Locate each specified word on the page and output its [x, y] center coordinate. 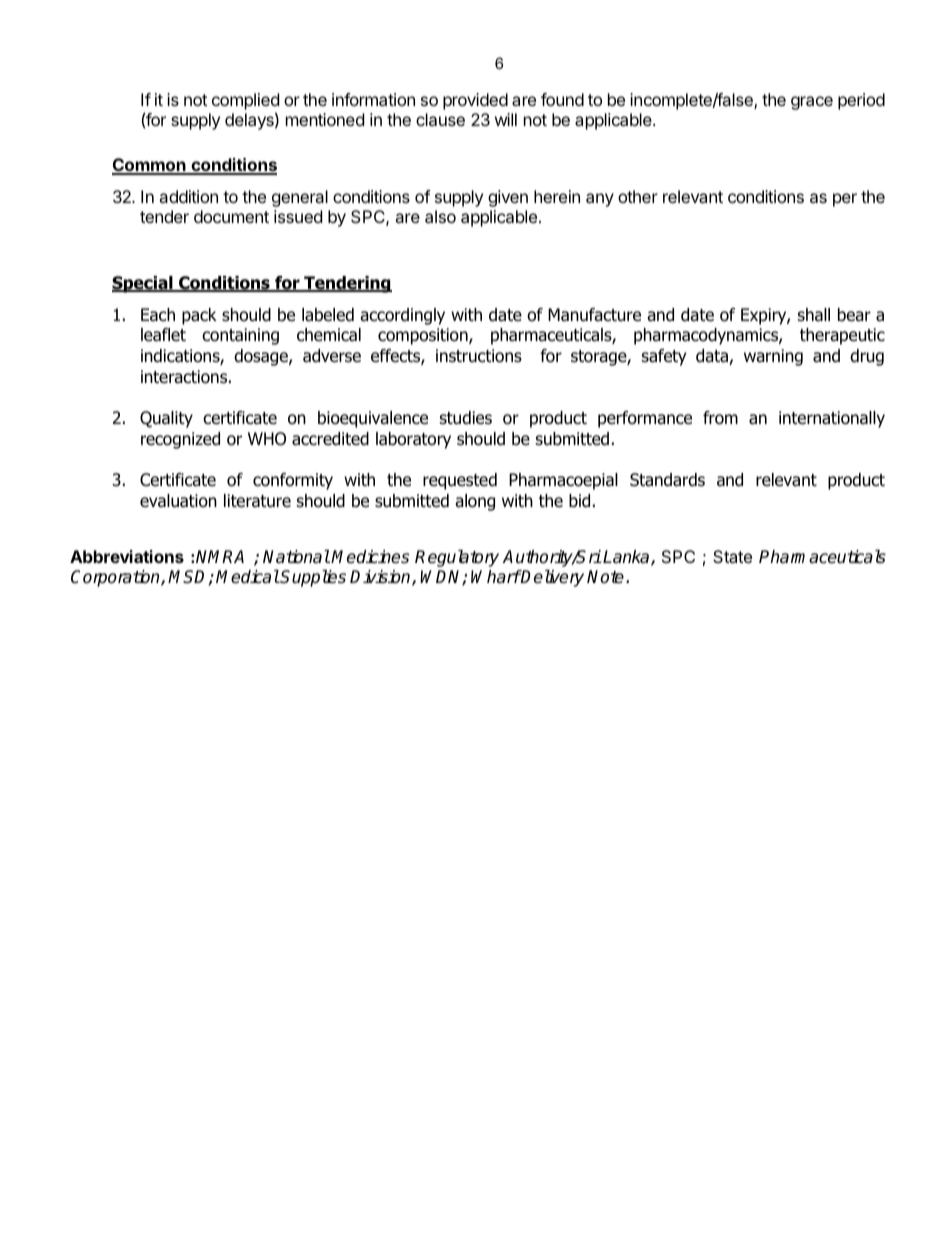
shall [814, 315]
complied [245, 103]
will [506, 119]
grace [812, 103]
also [440, 216]
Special [143, 284]
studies [466, 418]
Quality [166, 419]
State [732, 556]
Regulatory [457, 558]
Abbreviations [127, 556]
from [720, 418]
